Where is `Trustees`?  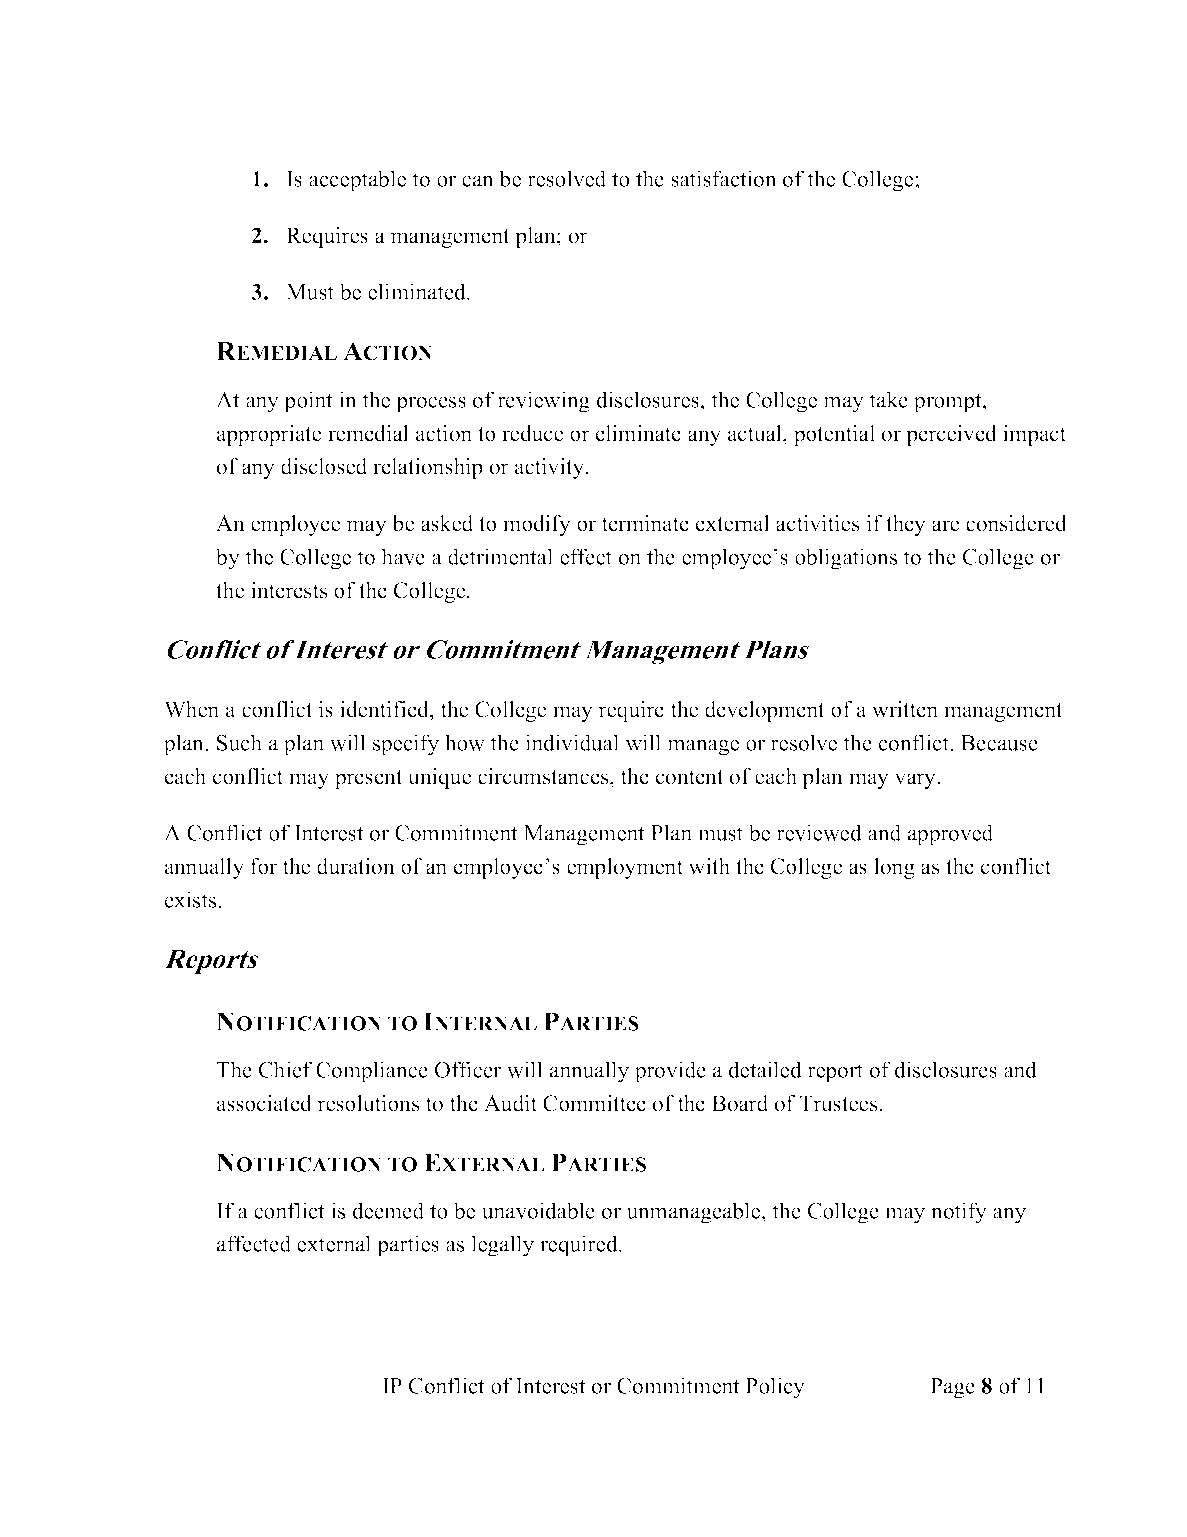 Trustees is located at coordinates (839, 1103).
